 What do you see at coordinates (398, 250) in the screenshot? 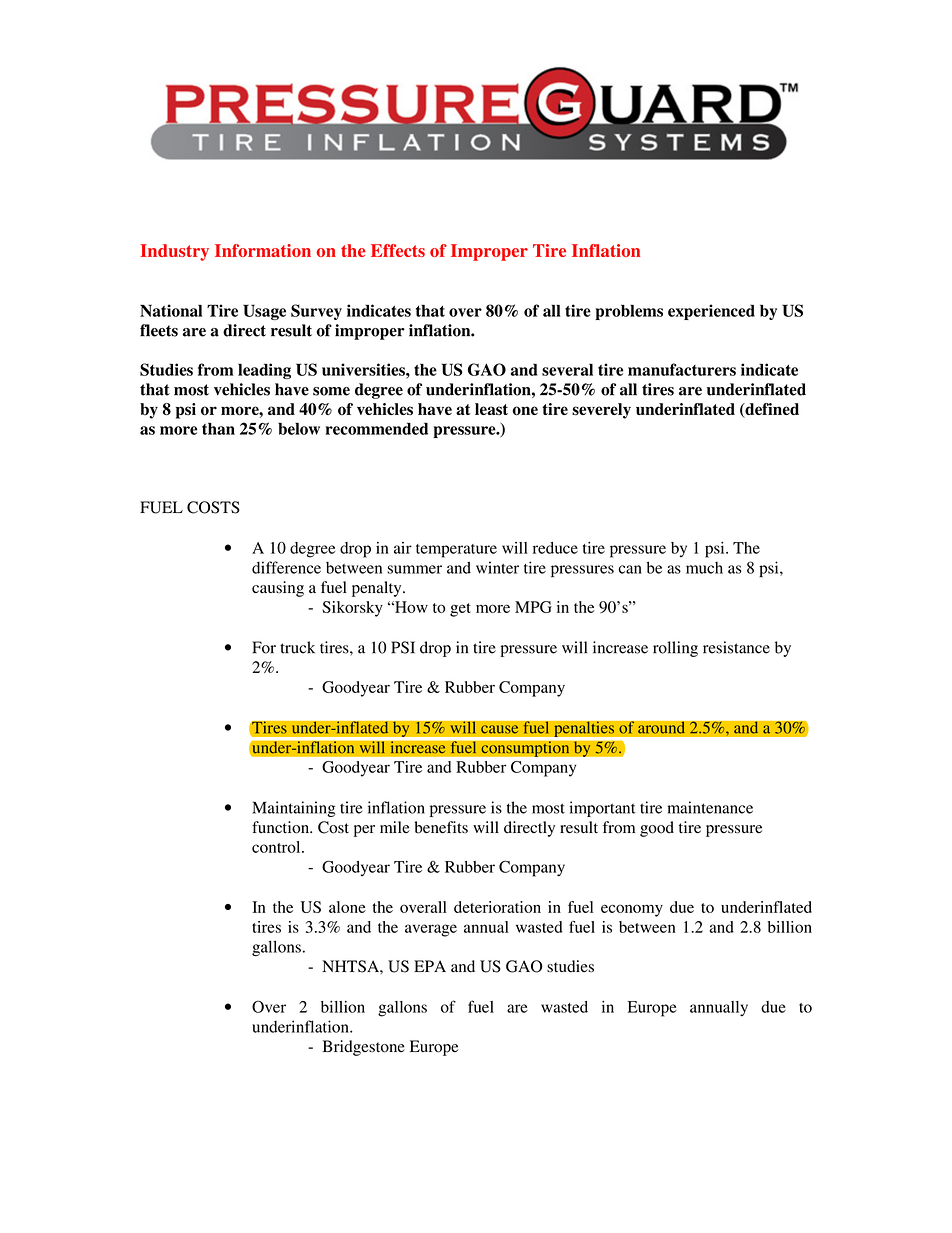
I see `Effects` at bounding box center [398, 250].
